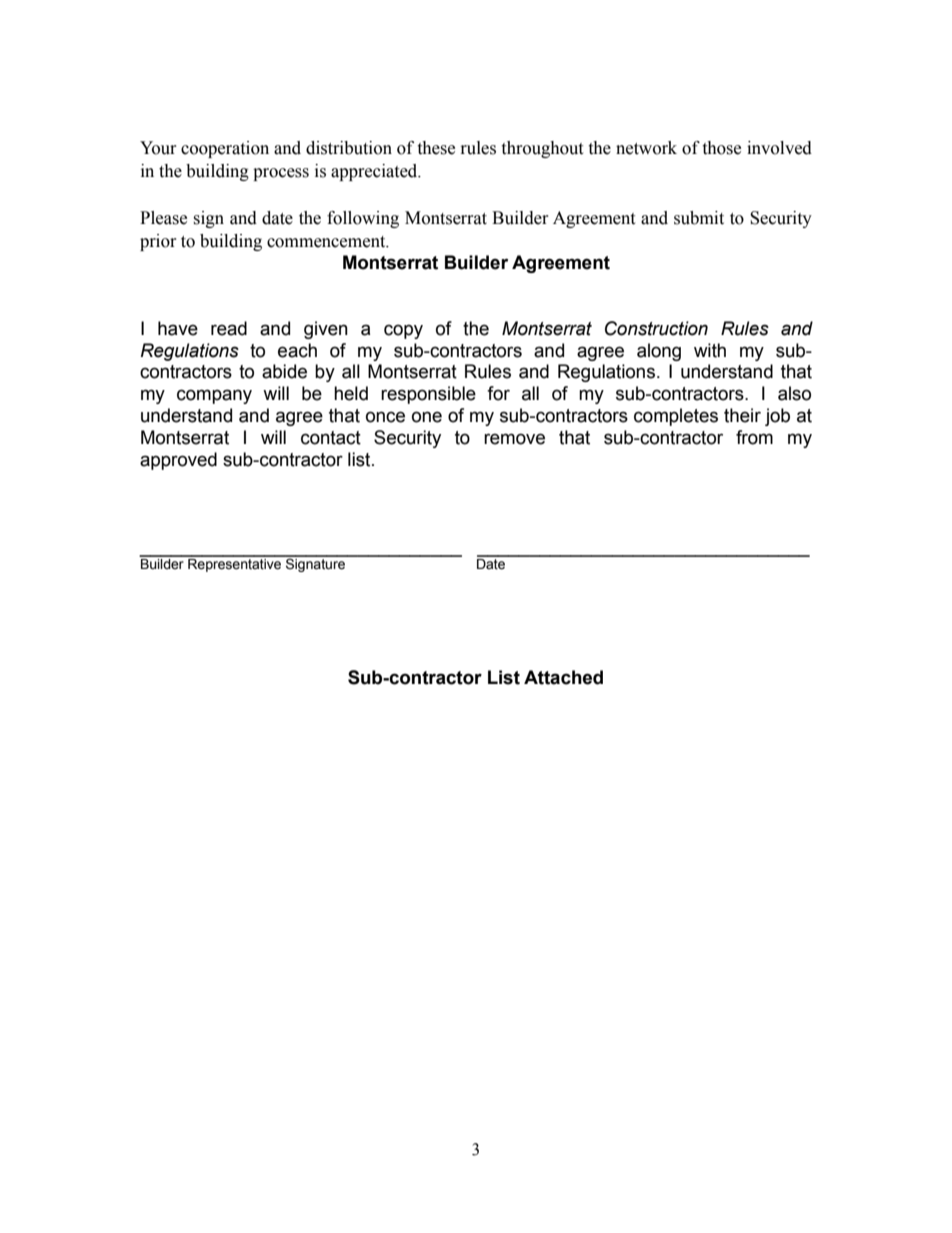 The height and width of the screenshot is (1233, 952). What do you see at coordinates (178, 461) in the screenshot?
I see `approved` at bounding box center [178, 461].
